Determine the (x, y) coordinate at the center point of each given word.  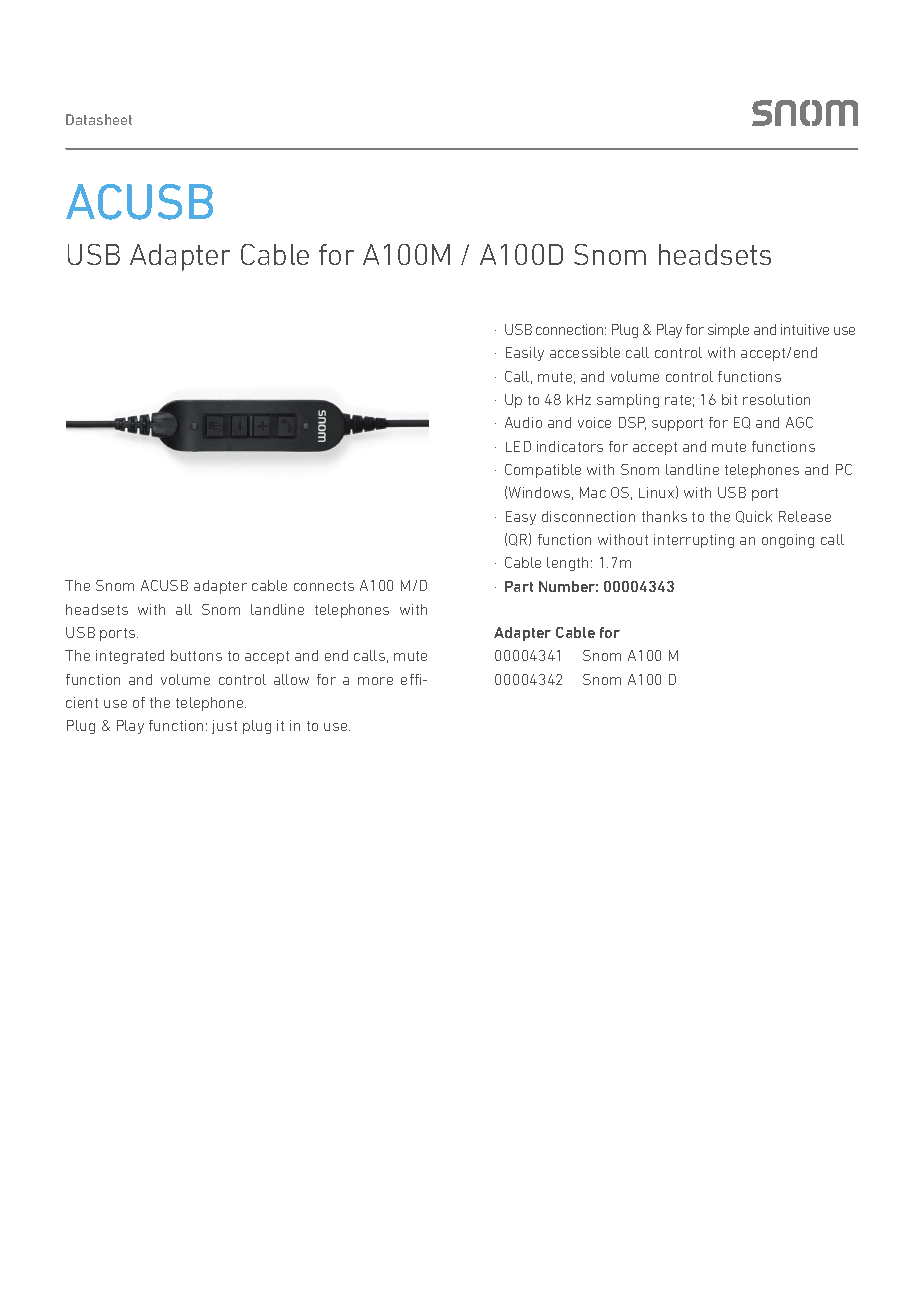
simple (728, 331)
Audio (523, 422)
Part (519, 586)
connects (324, 586)
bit (729, 399)
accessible (585, 352)
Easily (525, 354)
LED (518, 446)
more (375, 681)
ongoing (788, 541)
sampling (628, 401)
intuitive (805, 329)
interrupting (694, 541)
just (224, 727)
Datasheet (99, 119)
